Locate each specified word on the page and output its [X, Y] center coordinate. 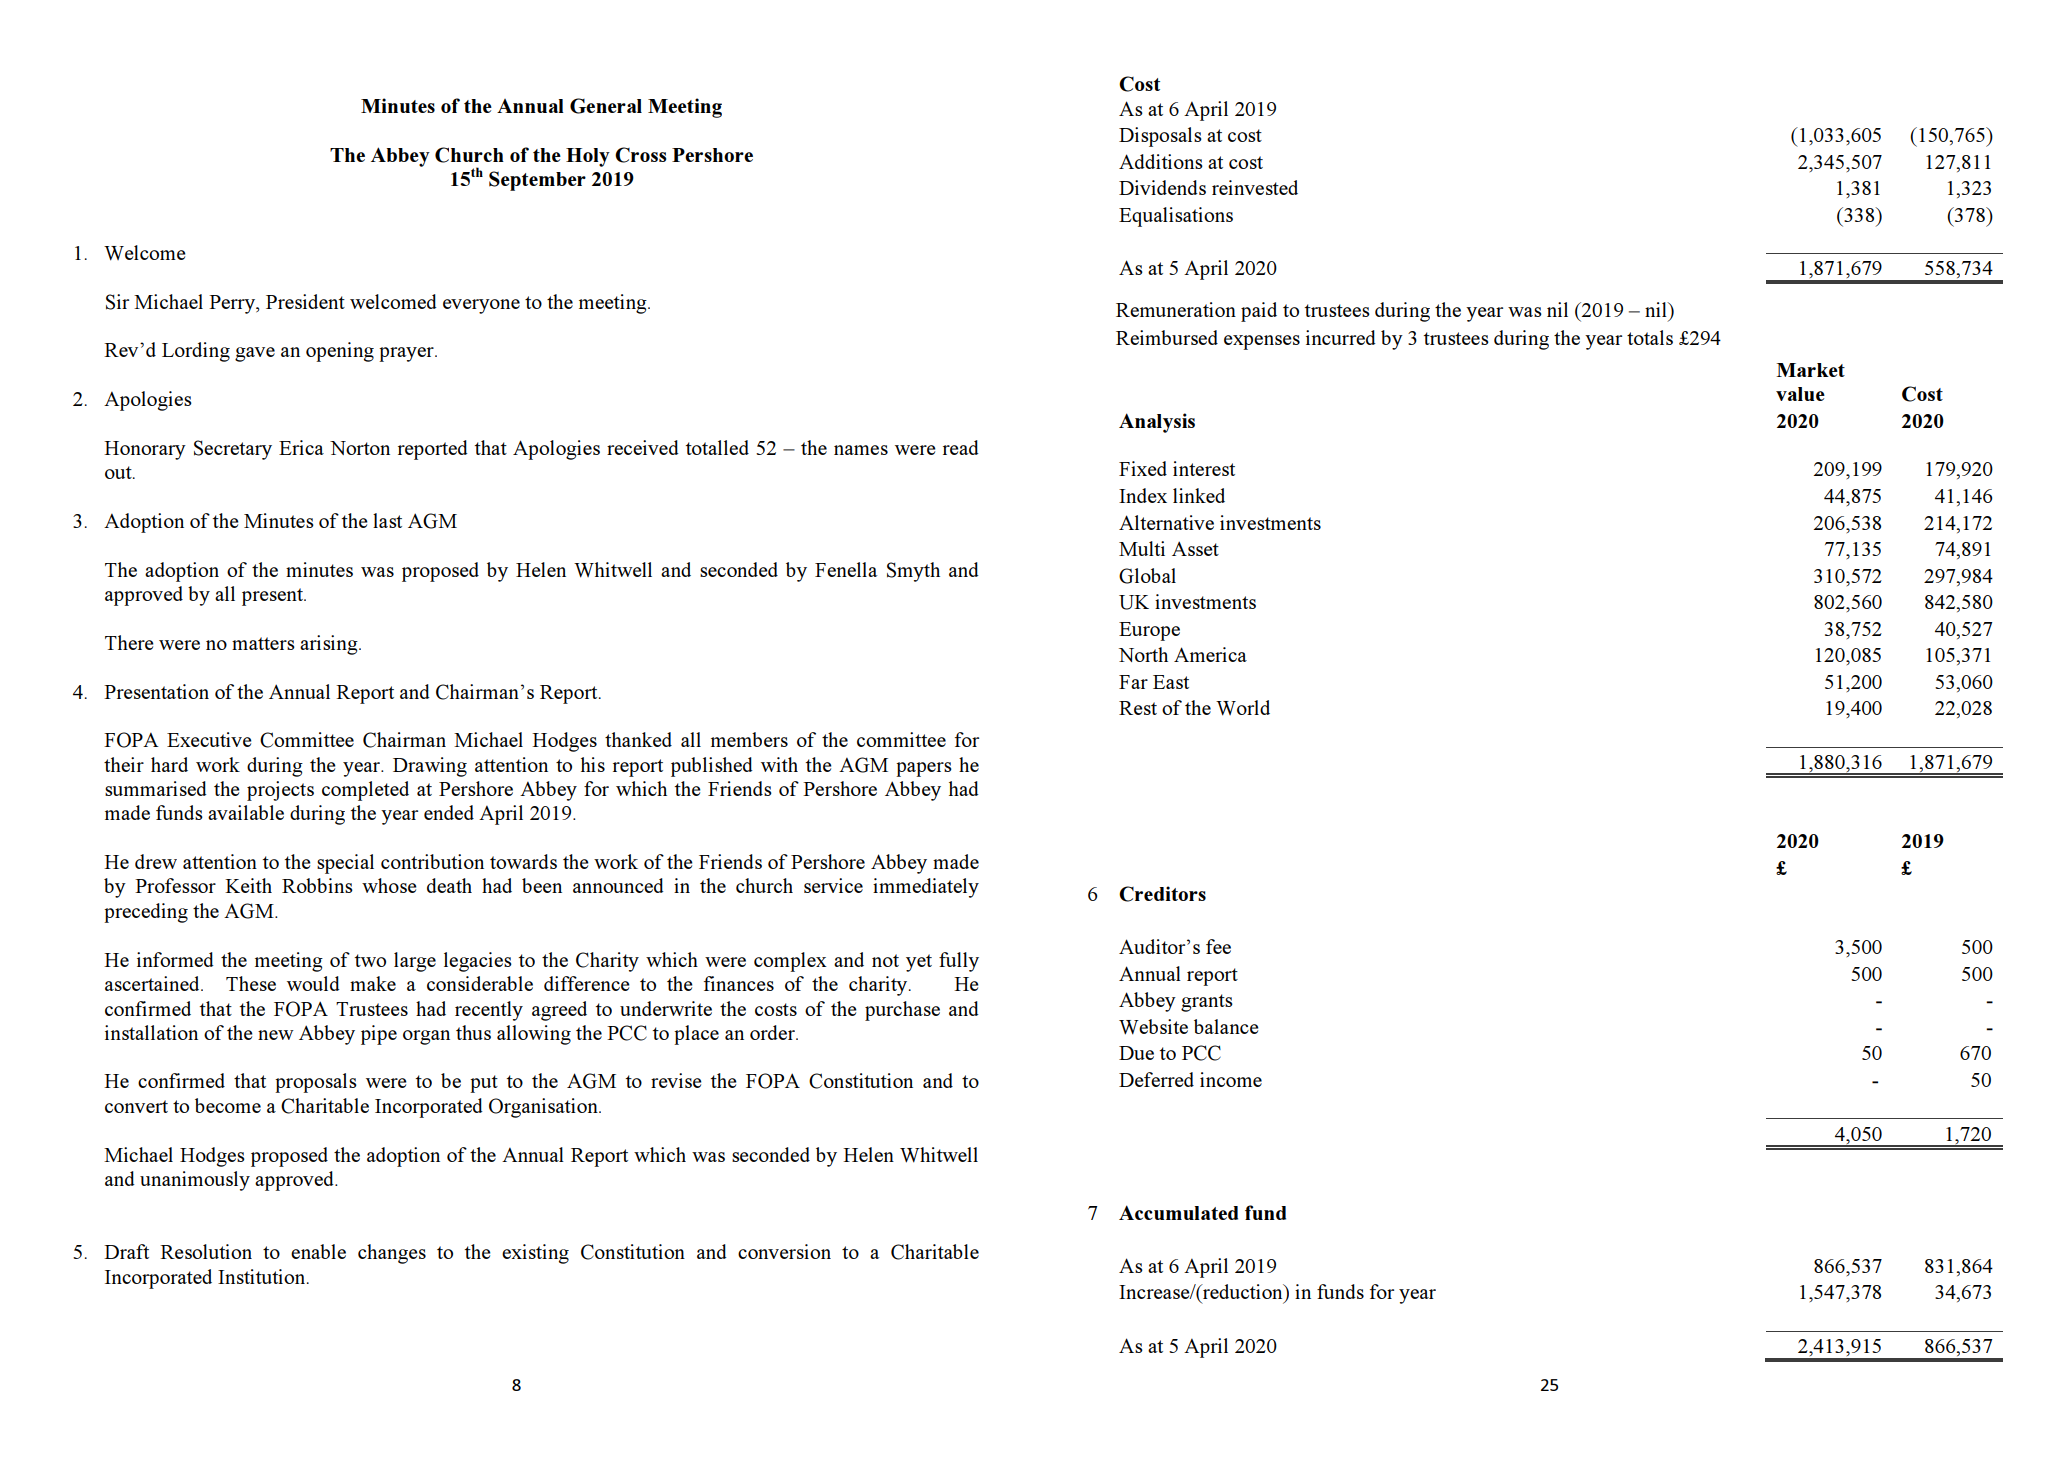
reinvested [1255, 187]
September [537, 181]
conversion [784, 1251]
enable [318, 1251]
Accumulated [1178, 1212]
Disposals [1160, 137]
